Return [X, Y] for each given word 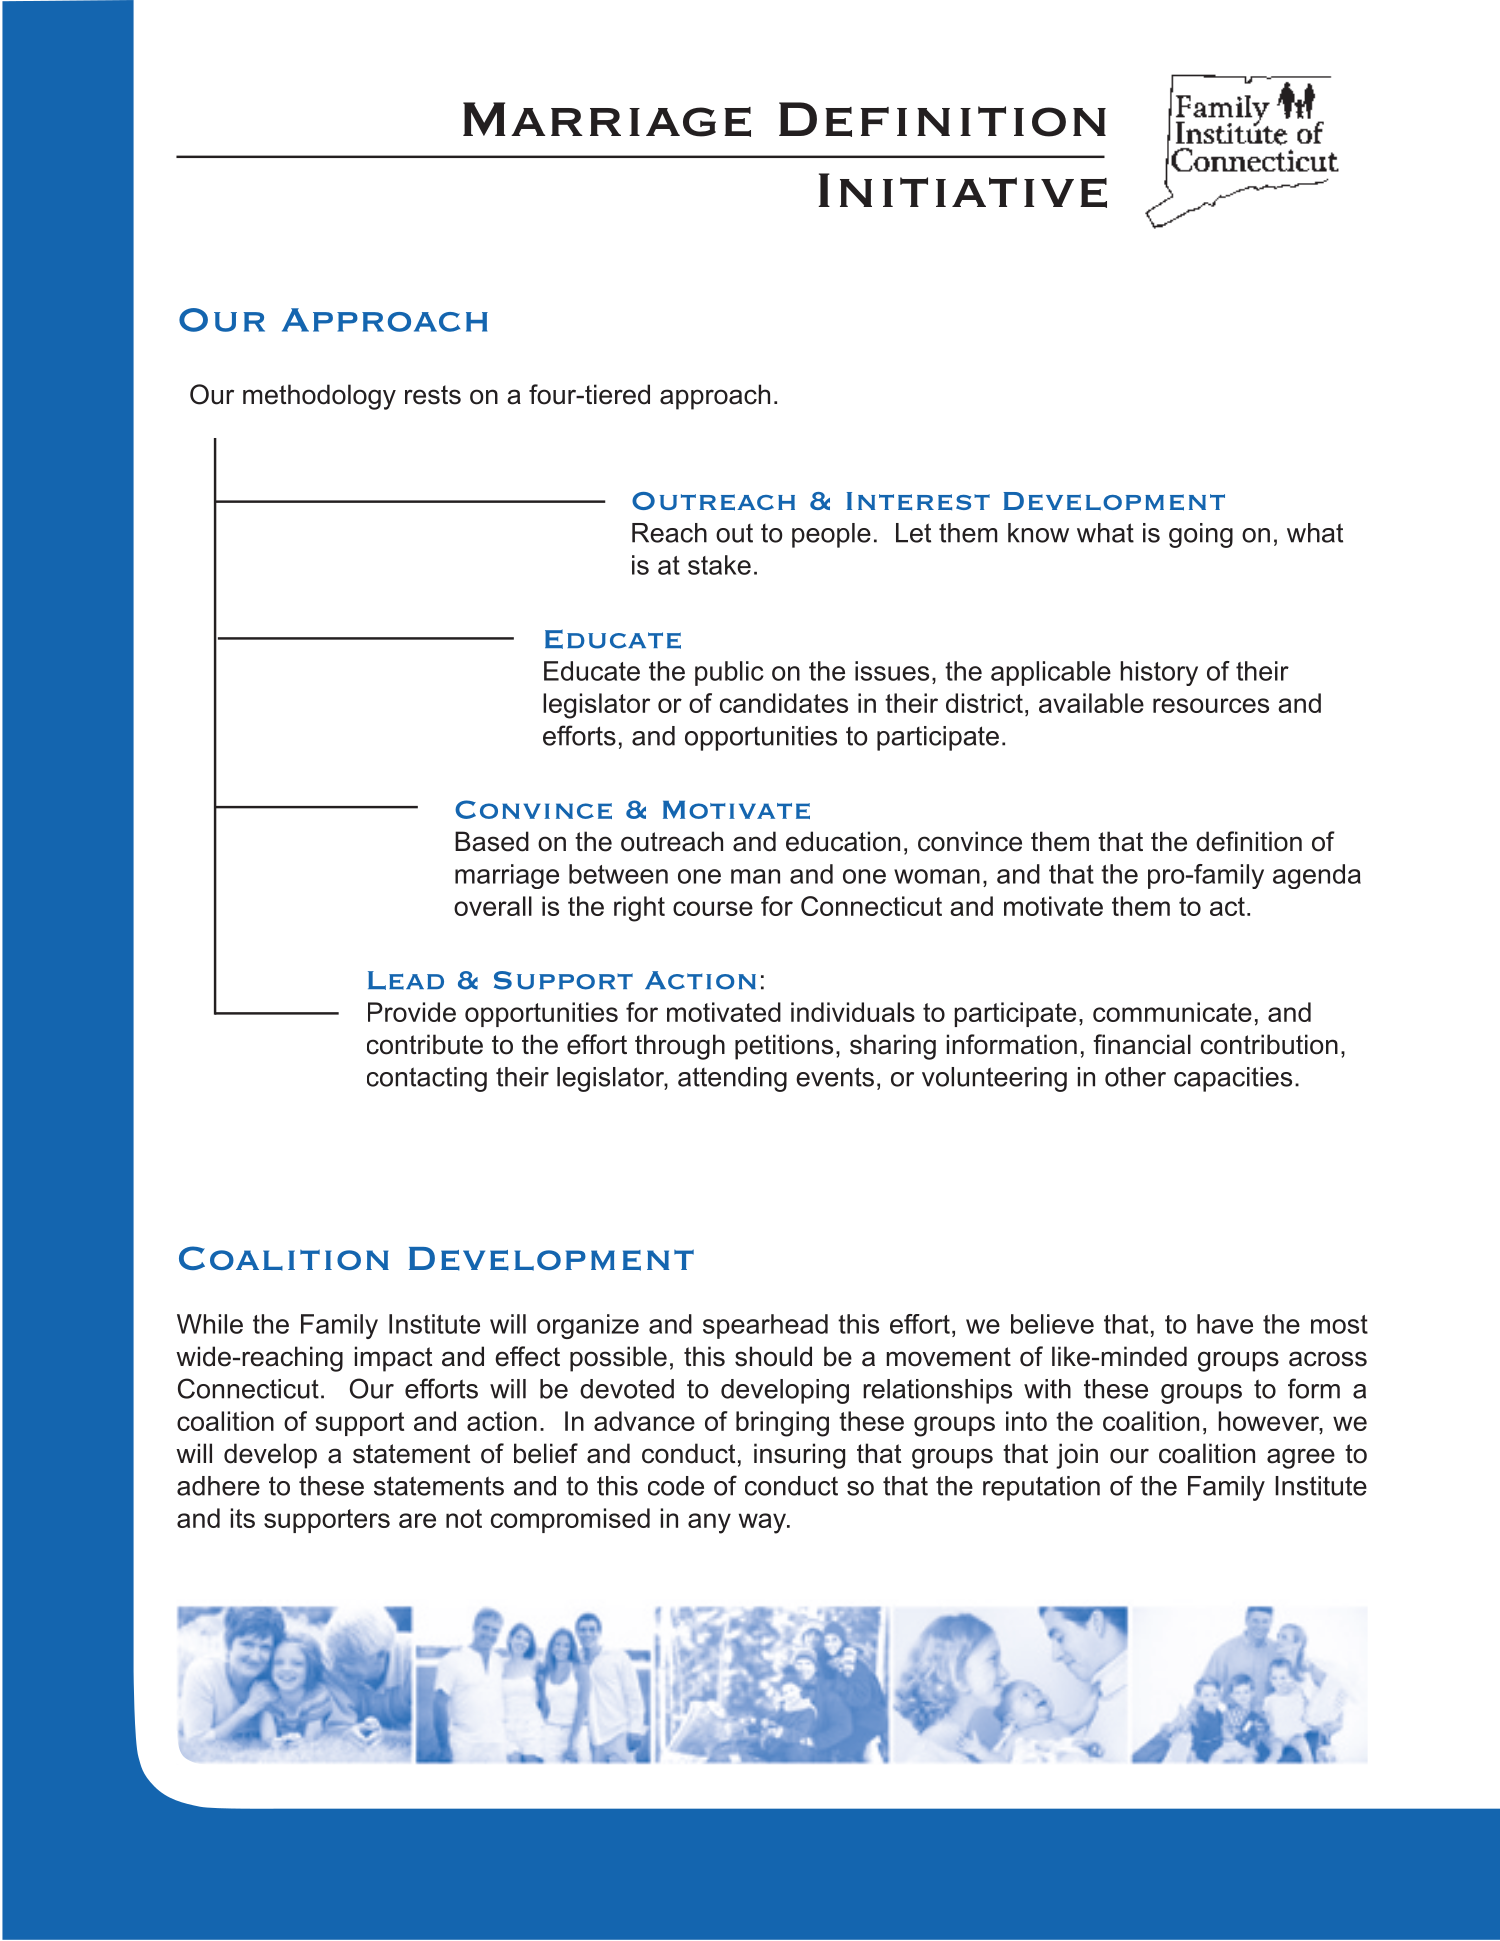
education [843, 841]
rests [433, 395]
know [1038, 533]
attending [732, 1079]
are [417, 1520]
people [831, 535]
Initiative [963, 190]
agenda [1317, 876]
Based [492, 841]
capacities [1233, 1079]
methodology [319, 397]
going [1201, 535]
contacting [427, 1079]
